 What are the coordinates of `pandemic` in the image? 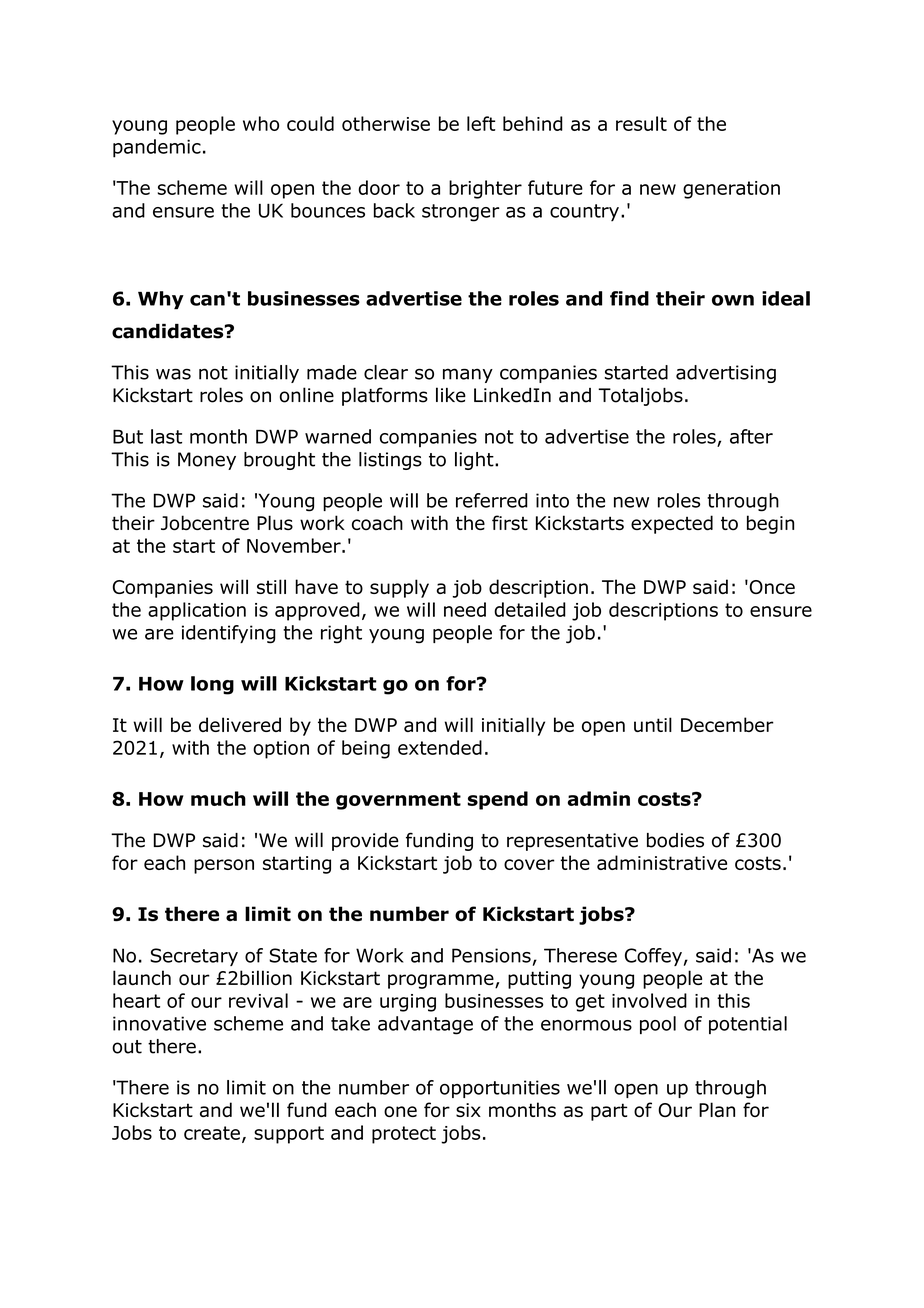 It's located at (157, 148).
